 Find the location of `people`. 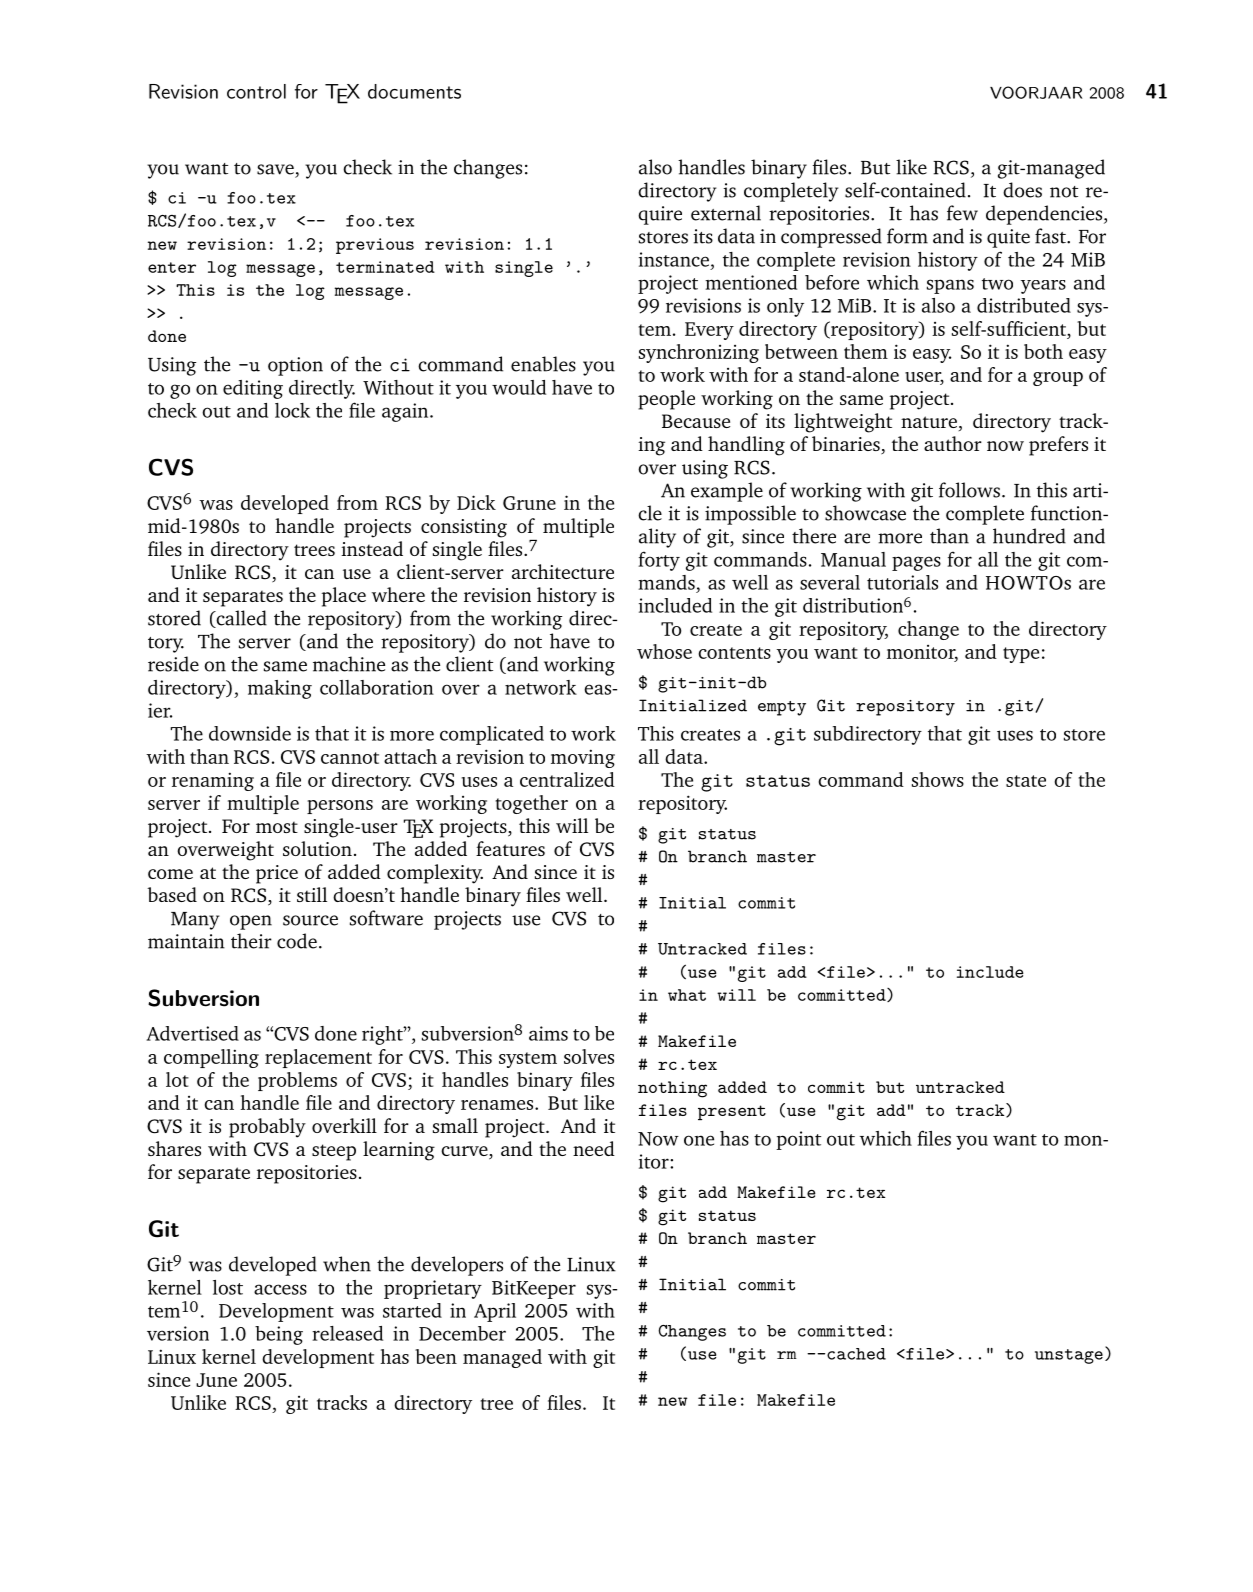

people is located at coordinates (666, 400).
